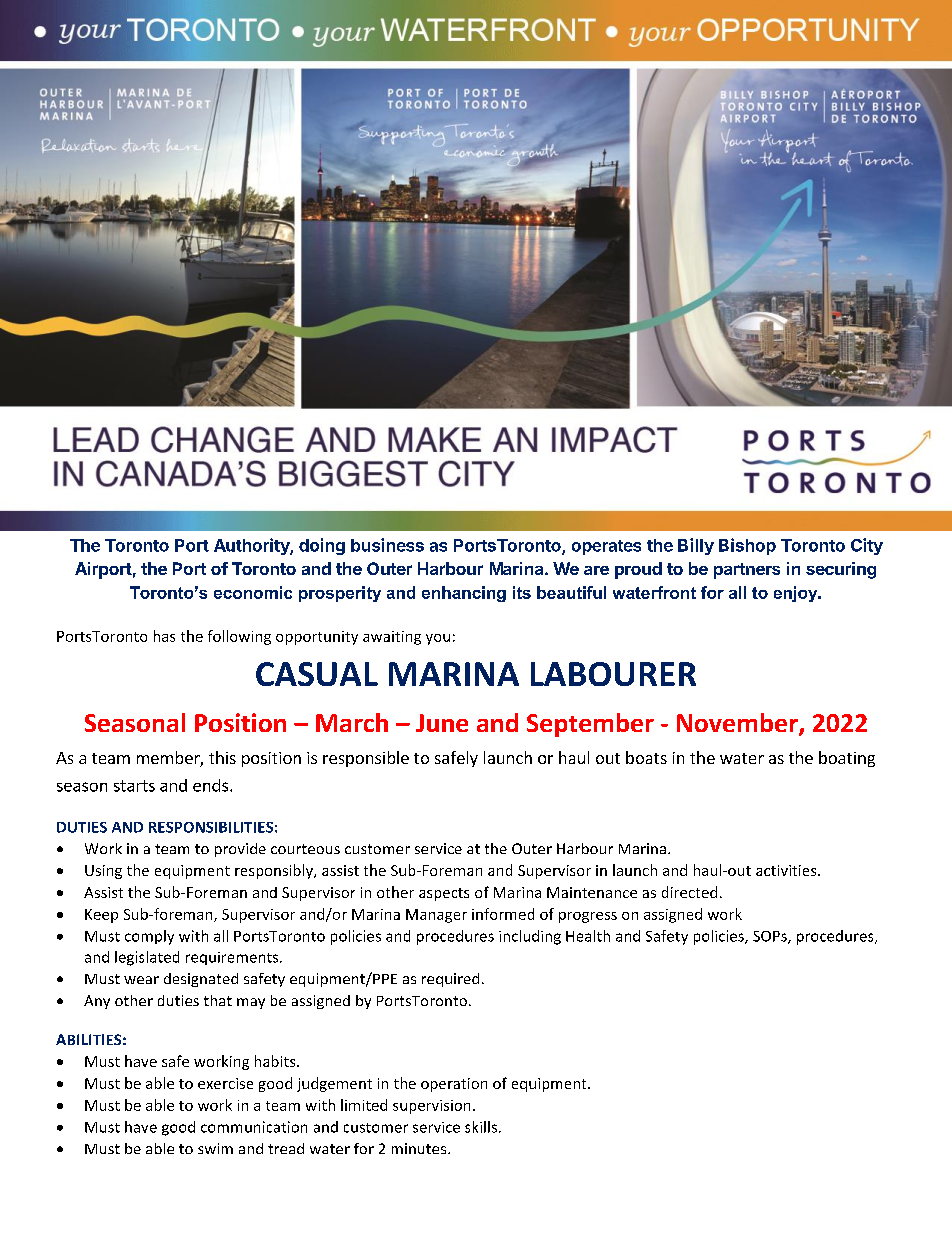 The height and width of the image is (1233, 952). What do you see at coordinates (450, 980) in the image?
I see `required` at bounding box center [450, 980].
